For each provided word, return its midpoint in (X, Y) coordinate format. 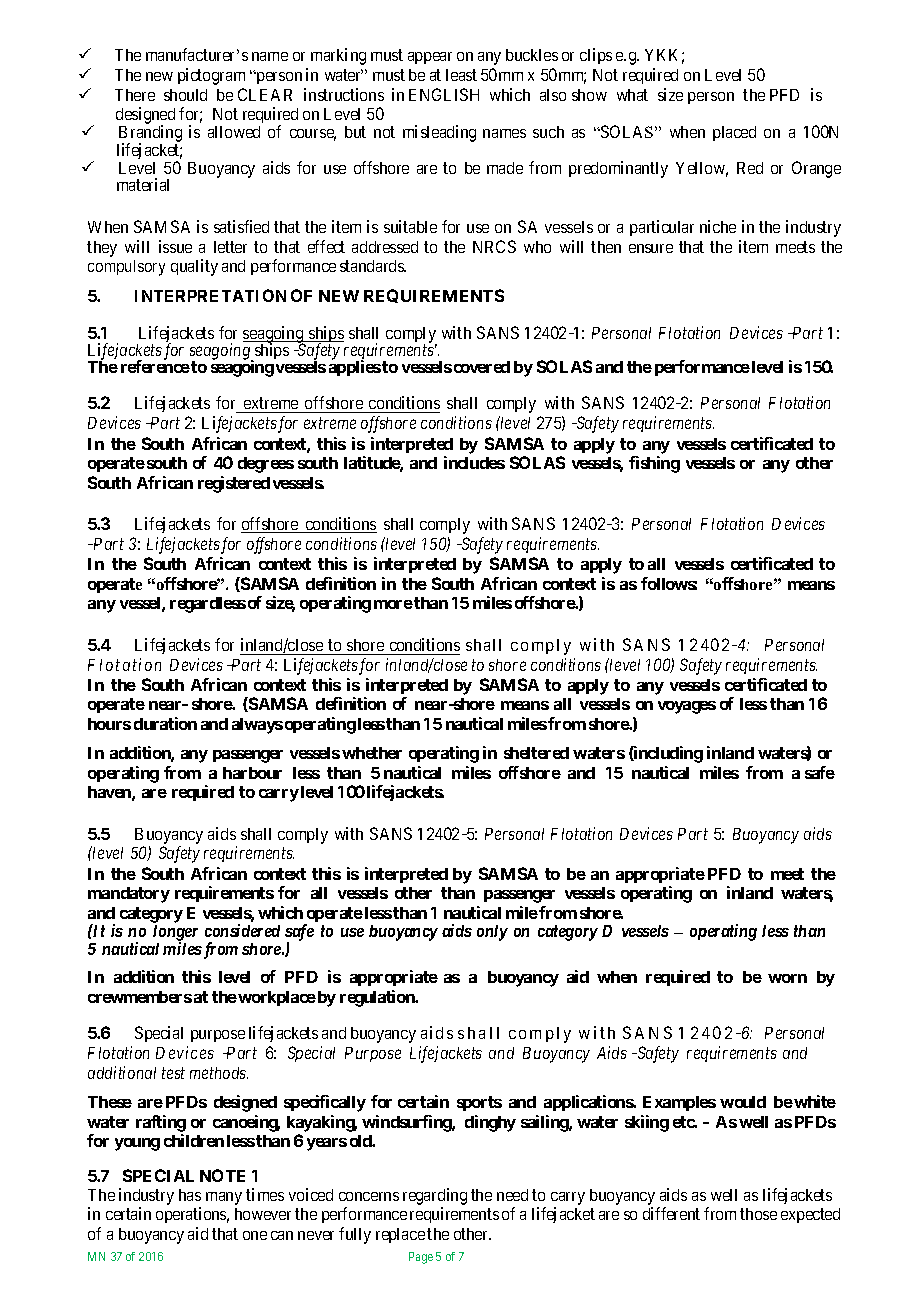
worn (787, 978)
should (185, 95)
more (393, 604)
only (492, 933)
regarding (435, 1198)
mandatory (129, 895)
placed (734, 133)
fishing (654, 464)
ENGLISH (444, 94)
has (190, 1195)
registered (234, 484)
